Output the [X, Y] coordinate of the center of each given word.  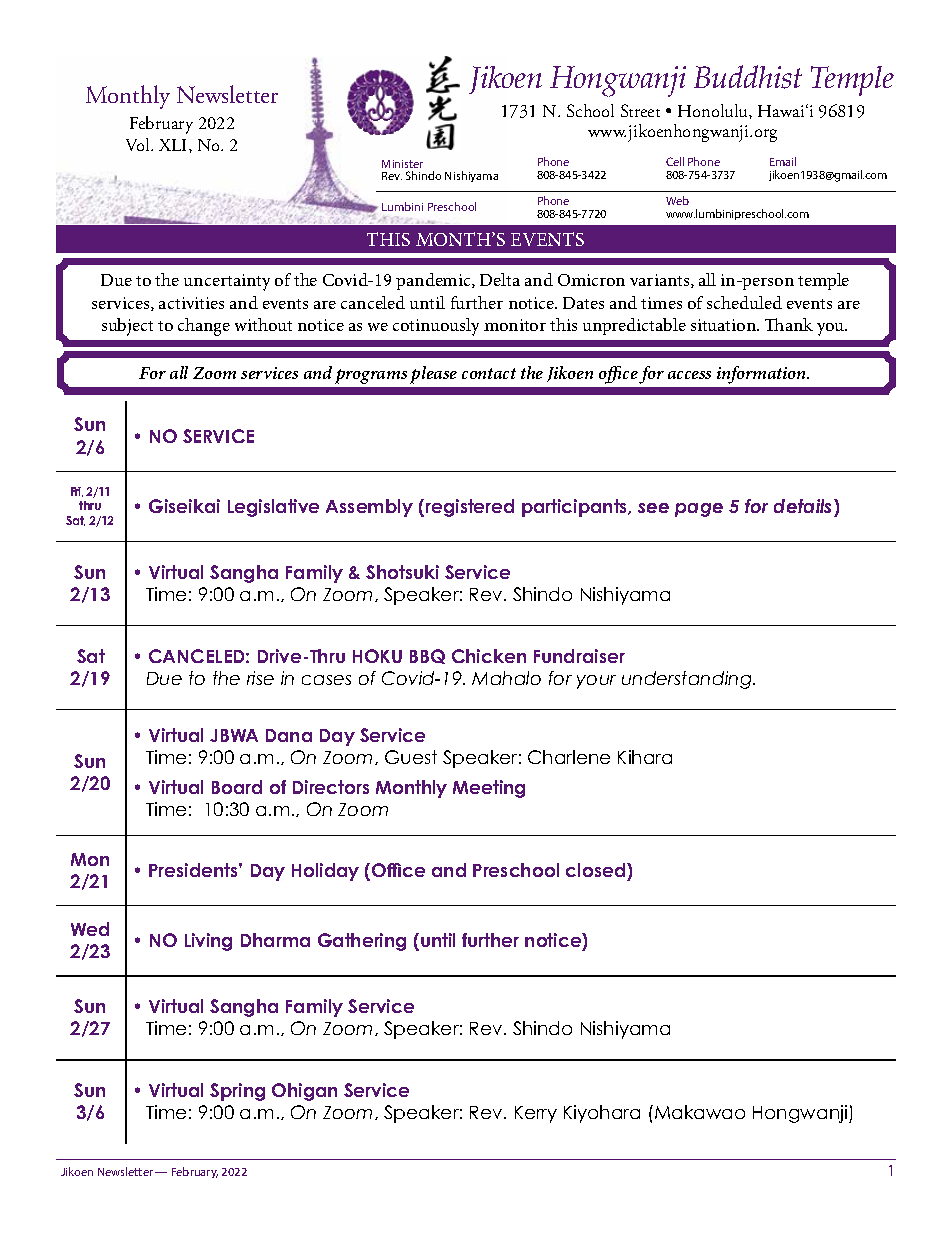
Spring [237, 1092]
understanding [688, 680]
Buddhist [748, 77]
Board [237, 787]
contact [489, 373]
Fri [77, 492]
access [689, 375]
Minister [402, 164]
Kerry [536, 1114]
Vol [139, 144]
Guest [411, 757]
